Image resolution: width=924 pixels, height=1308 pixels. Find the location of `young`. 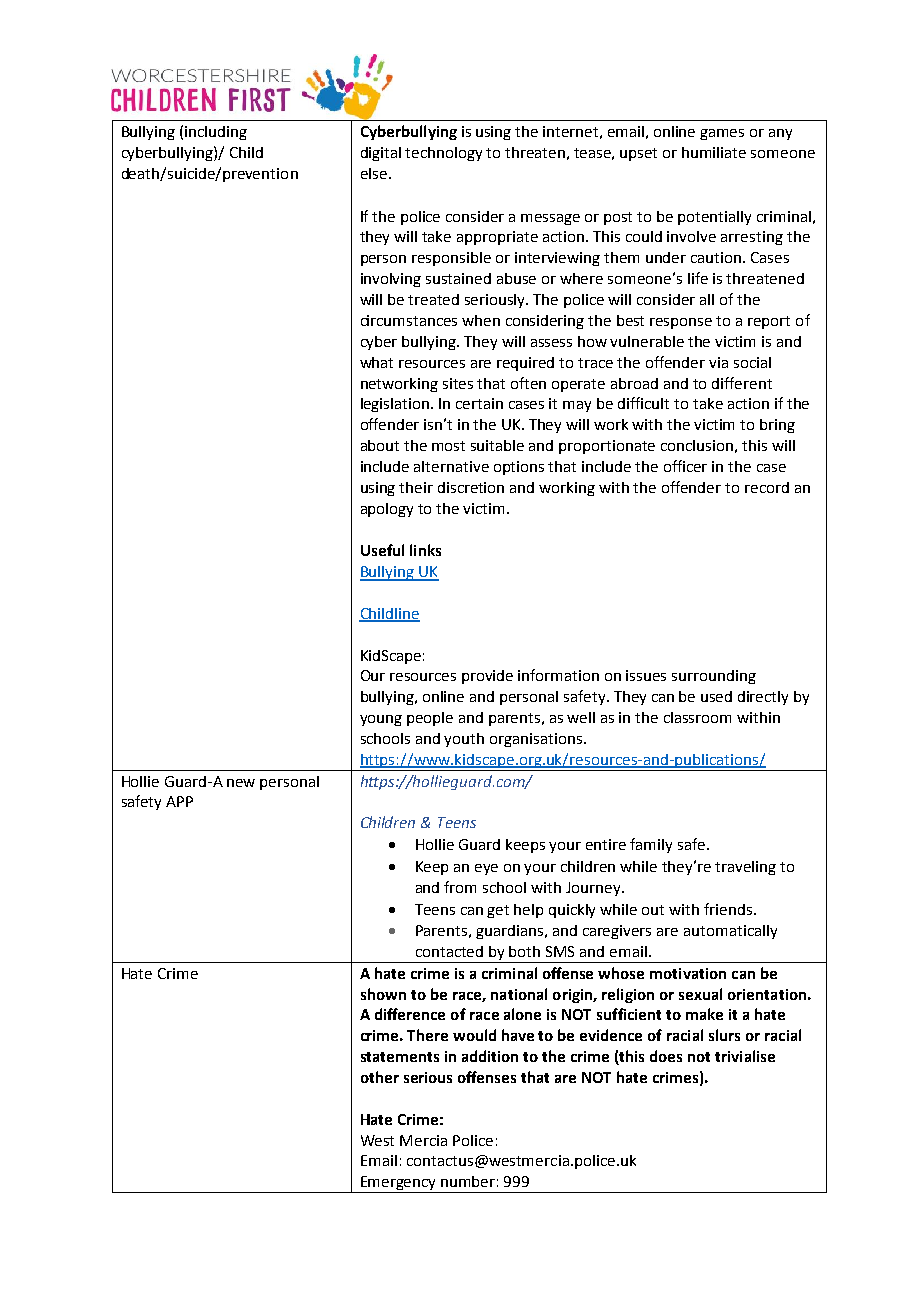

young is located at coordinates (381, 720).
